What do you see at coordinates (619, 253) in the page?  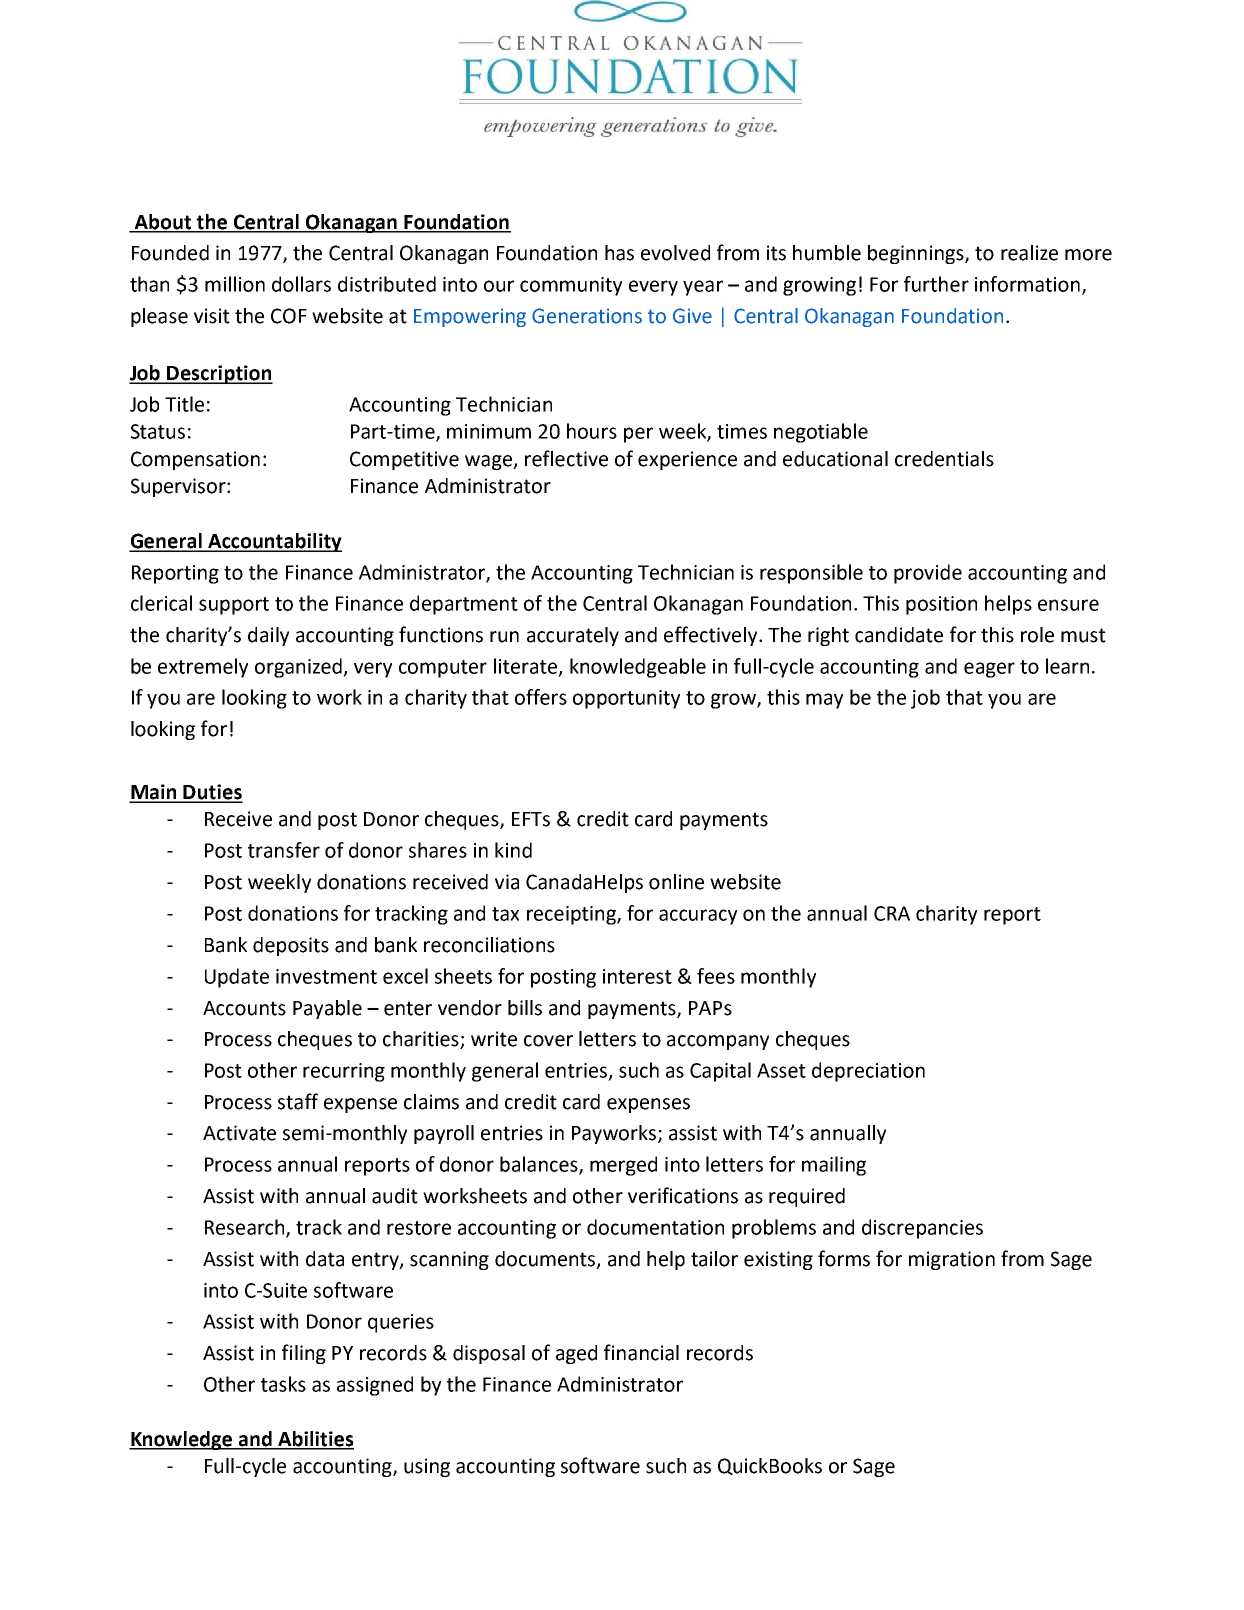 I see `has` at bounding box center [619, 253].
